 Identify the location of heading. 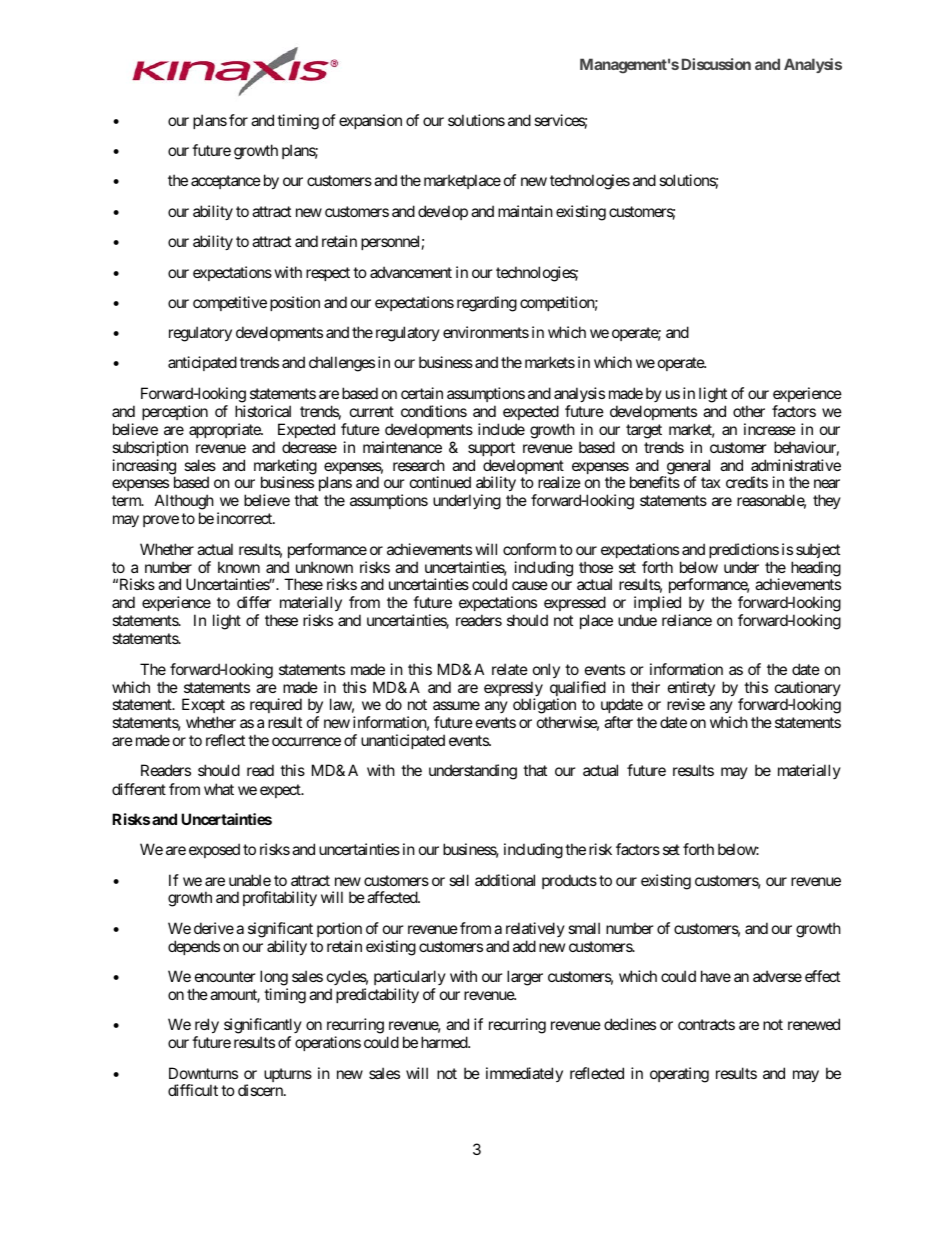
(816, 569).
